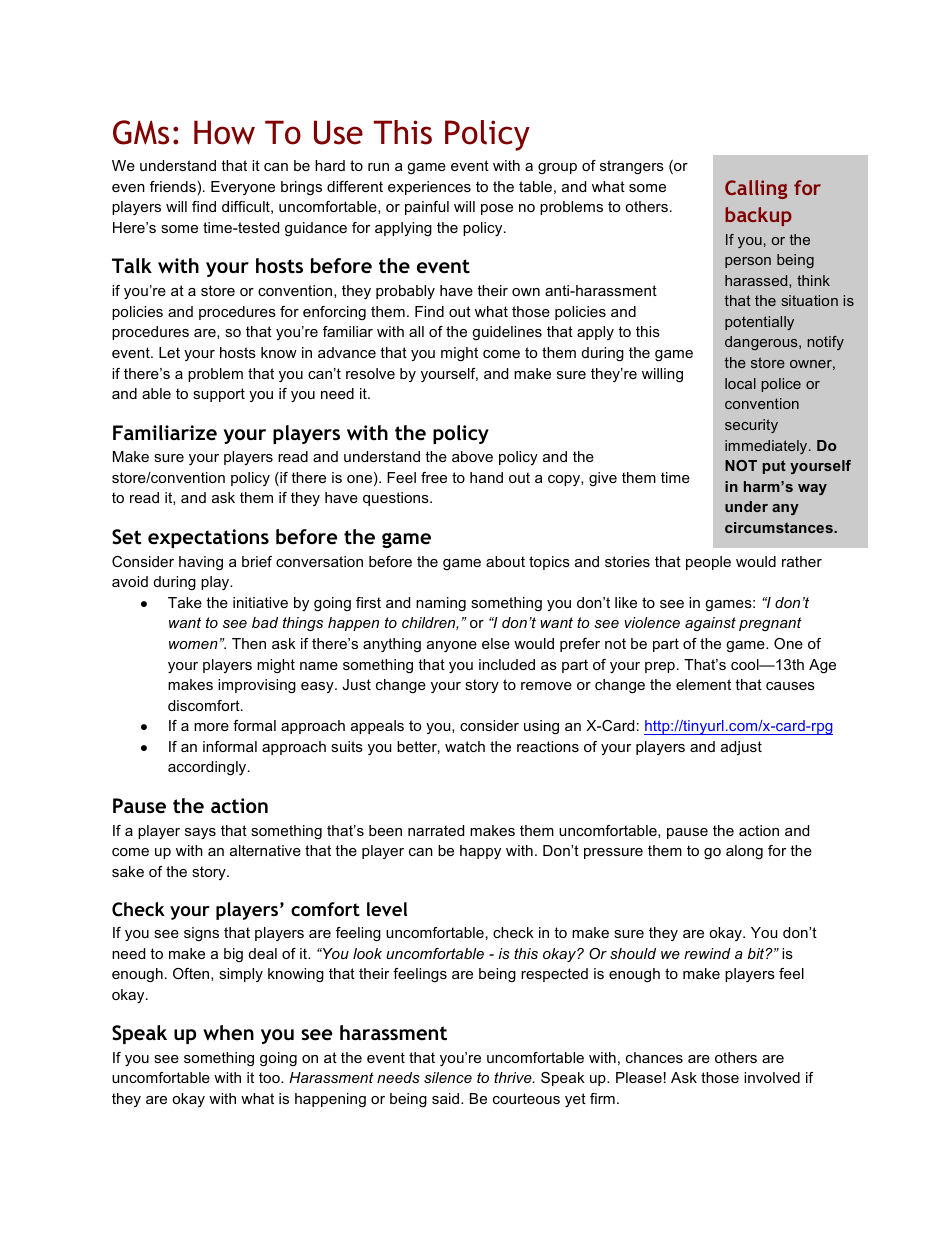 The image size is (952, 1233). What do you see at coordinates (429, 188) in the screenshot?
I see `experiences` at bounding box center [429, 188].
